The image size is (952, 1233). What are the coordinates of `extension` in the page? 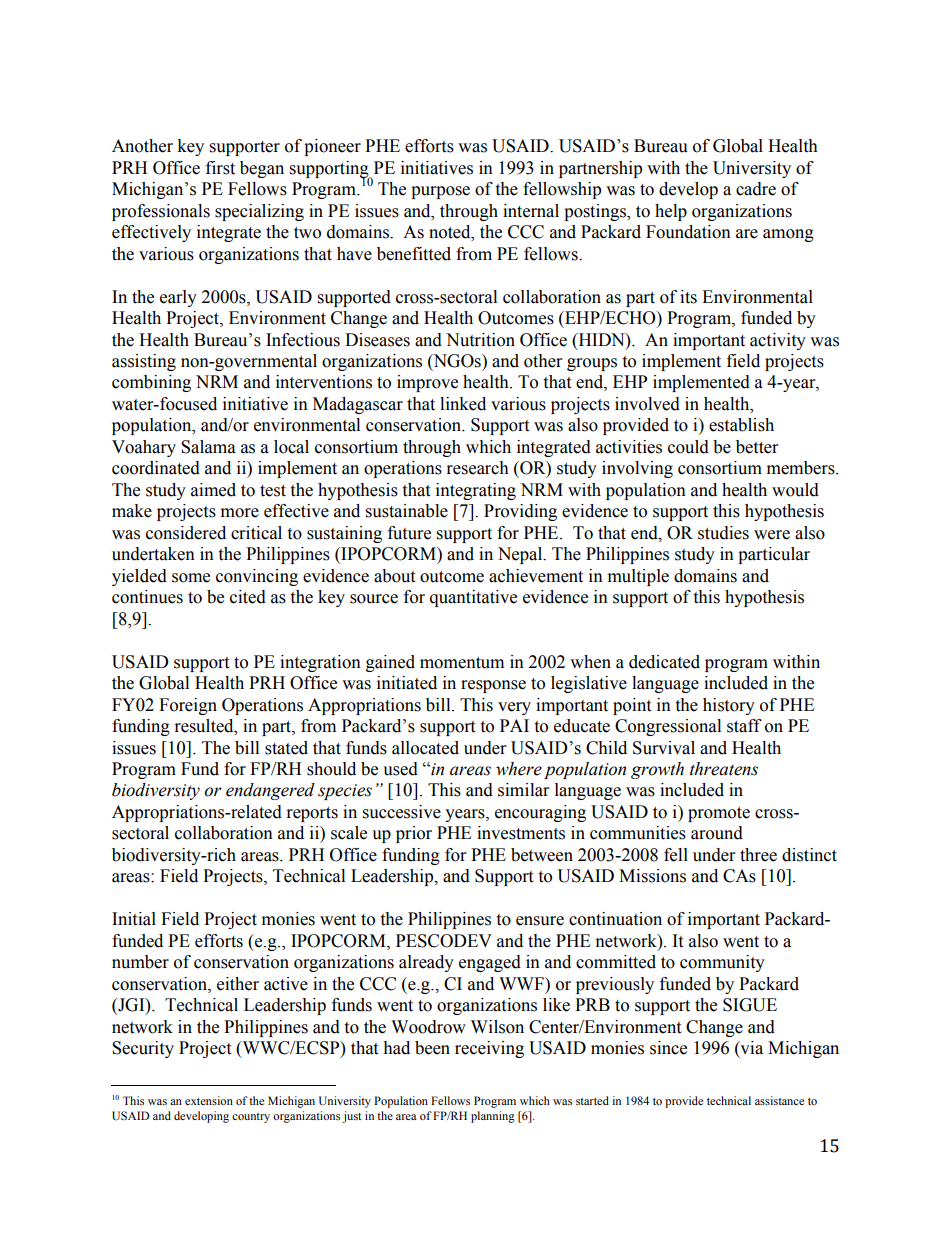 It's located at (209, 1100).
